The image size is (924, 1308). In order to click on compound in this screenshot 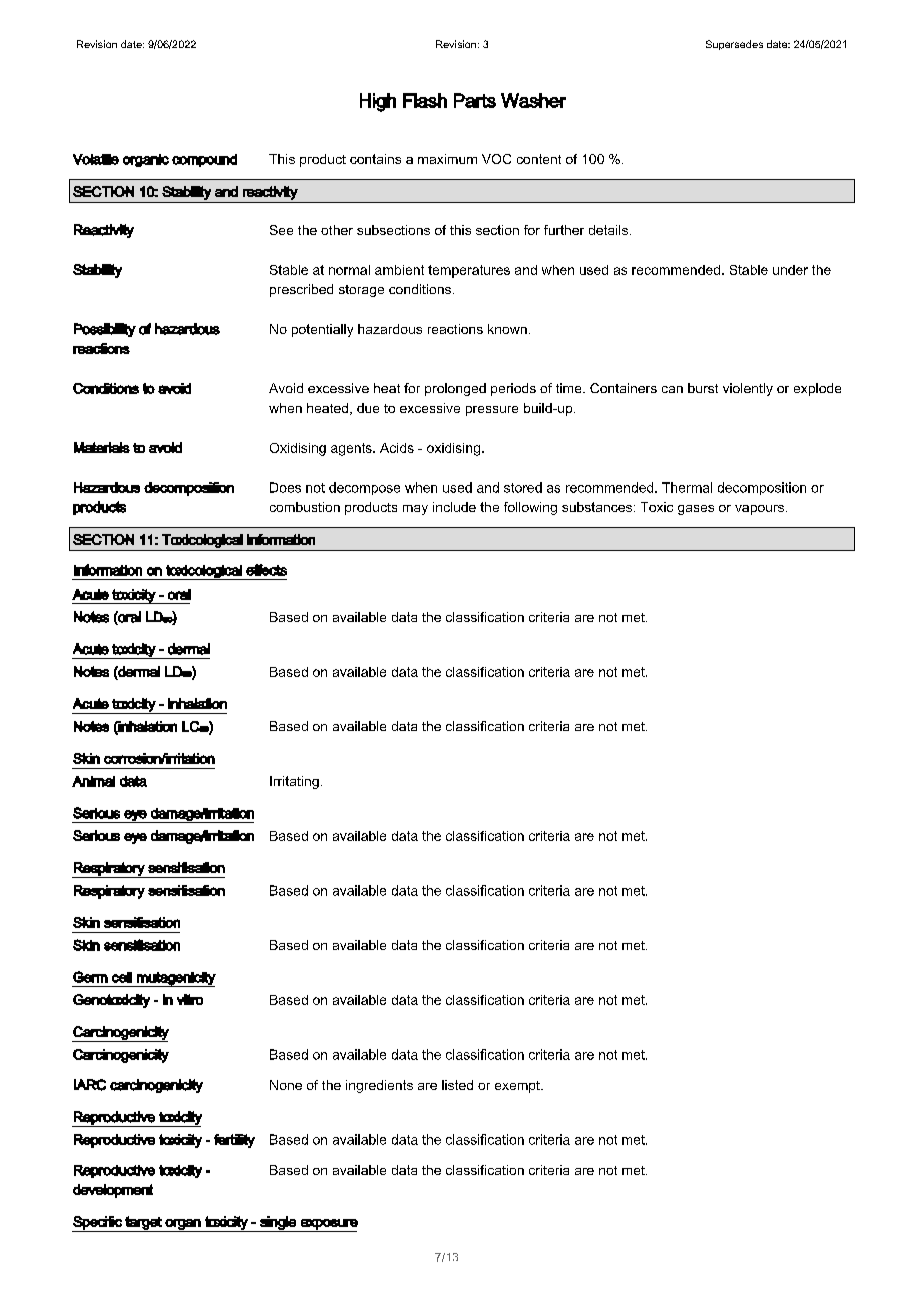, I will do `click(204, 160)`.
